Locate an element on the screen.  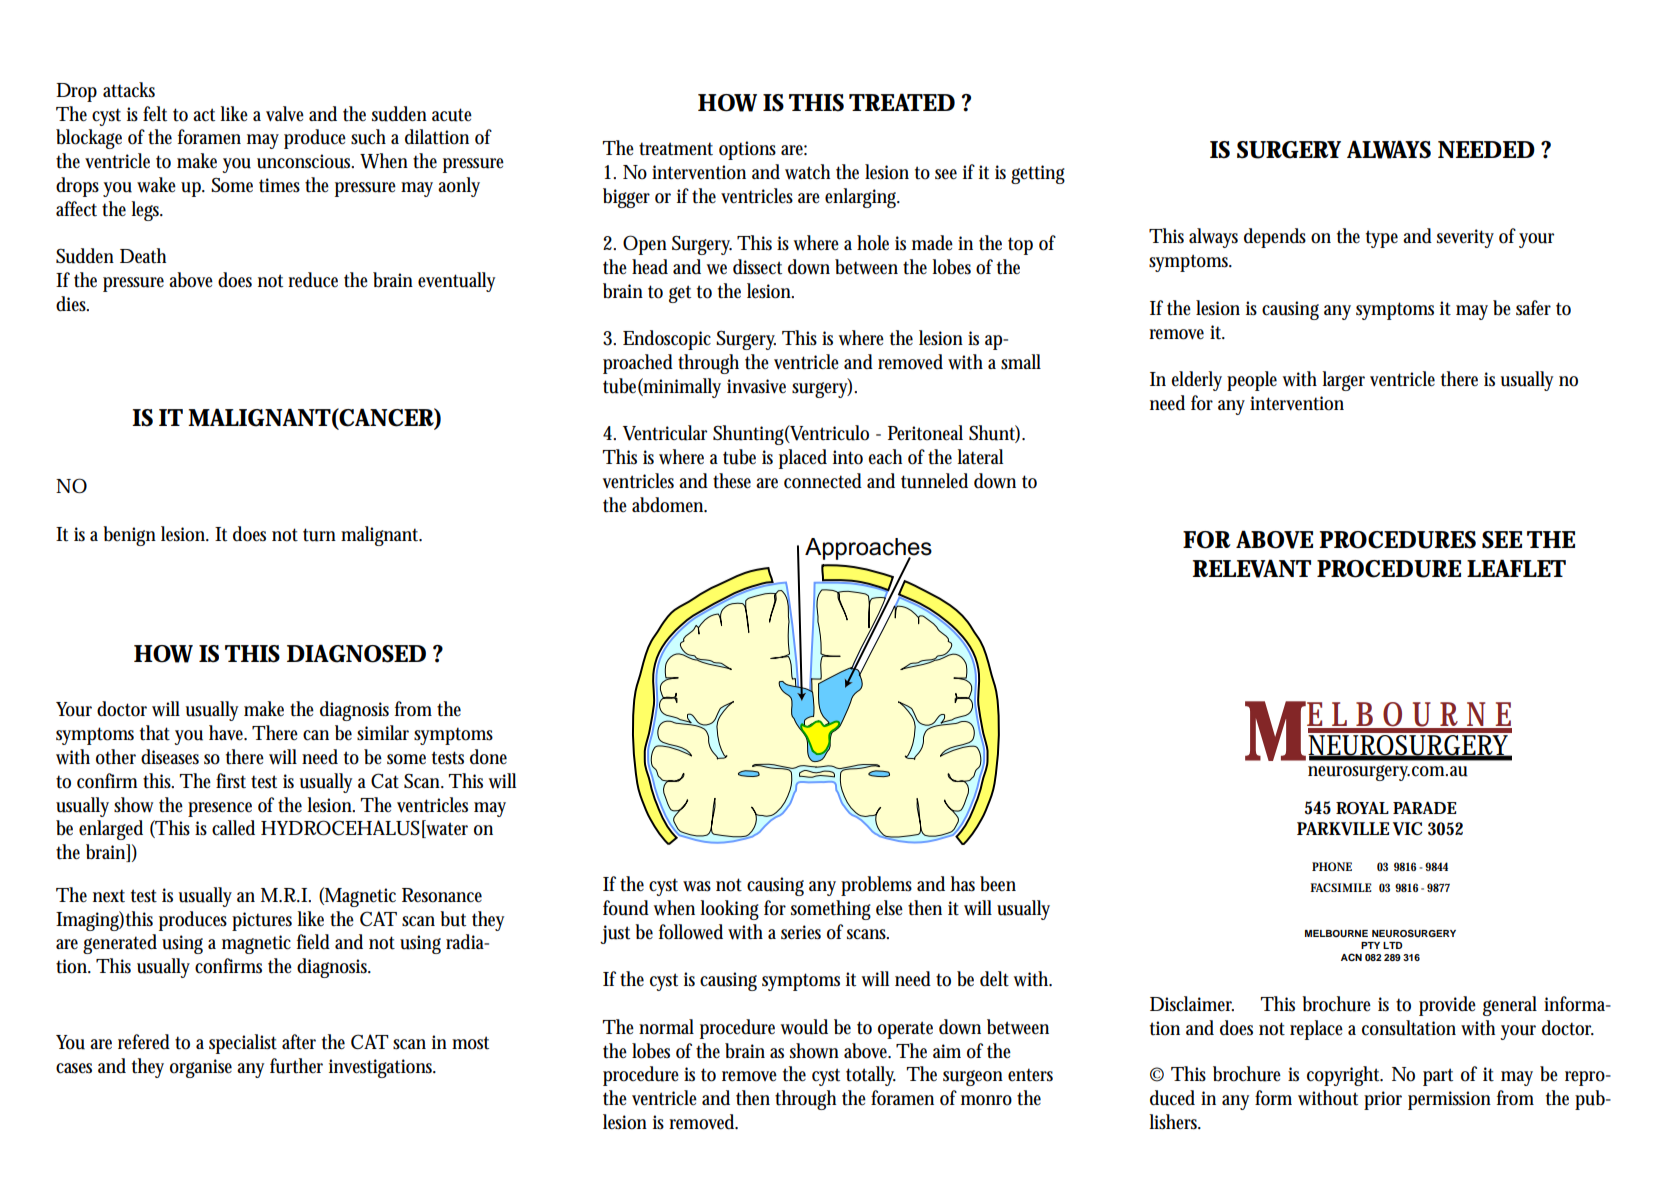
watch is located at coordinates (807, 172).
